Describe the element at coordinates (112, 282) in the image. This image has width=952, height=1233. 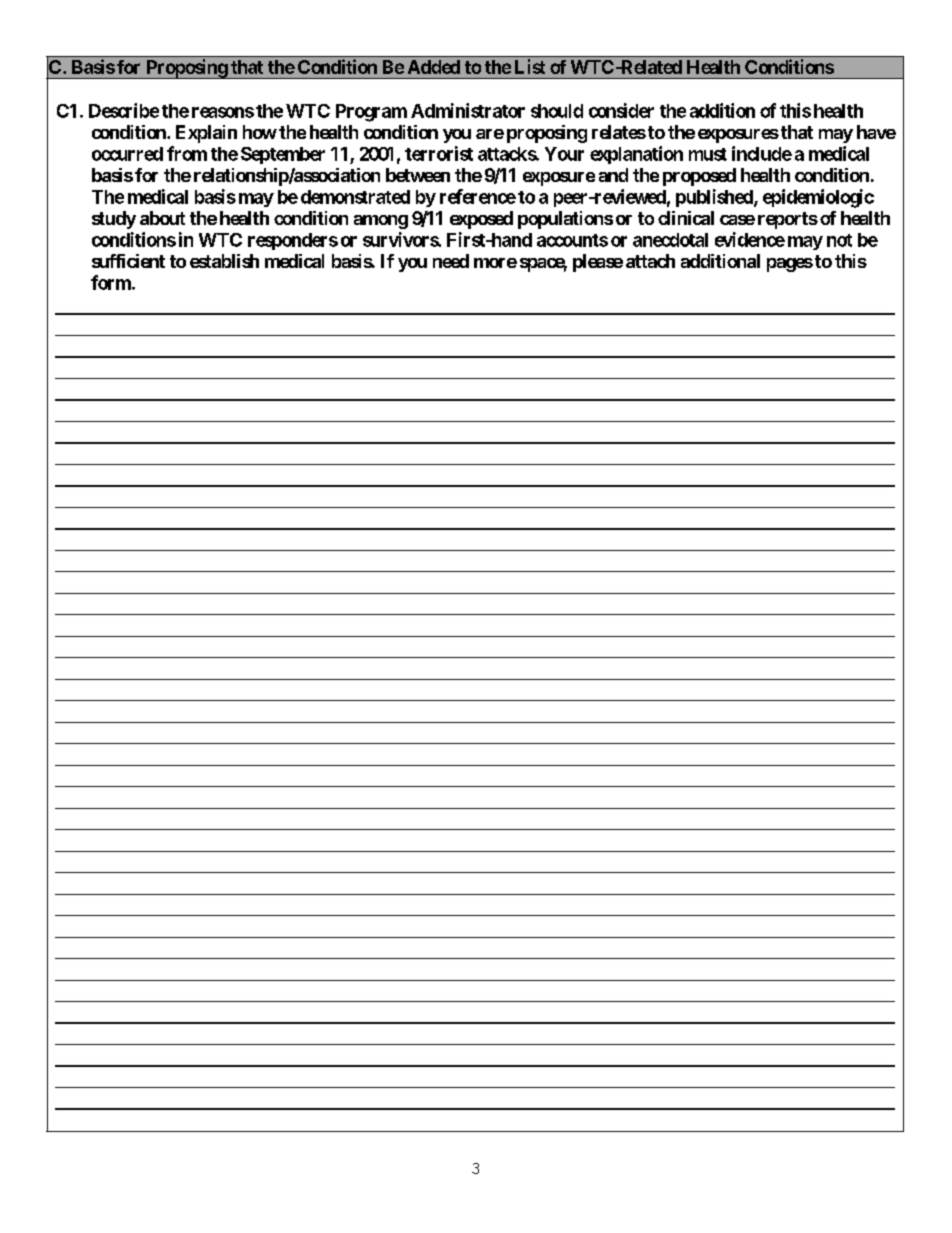
I see `form` at that location.
